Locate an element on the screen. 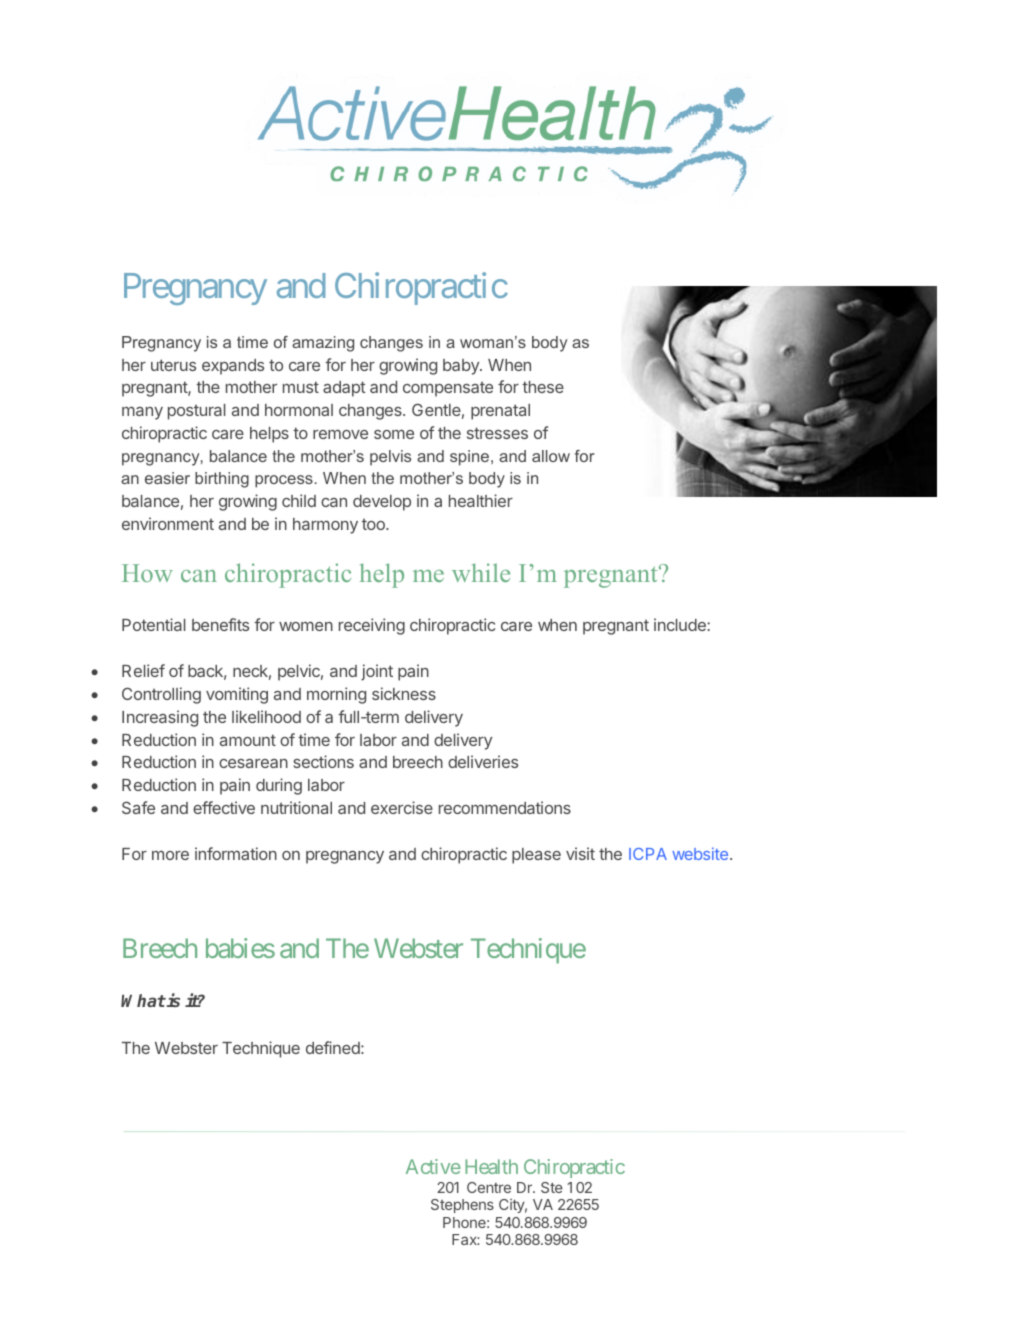 The image size is (1029, 1332). these is located at coordinates (543, 387).
